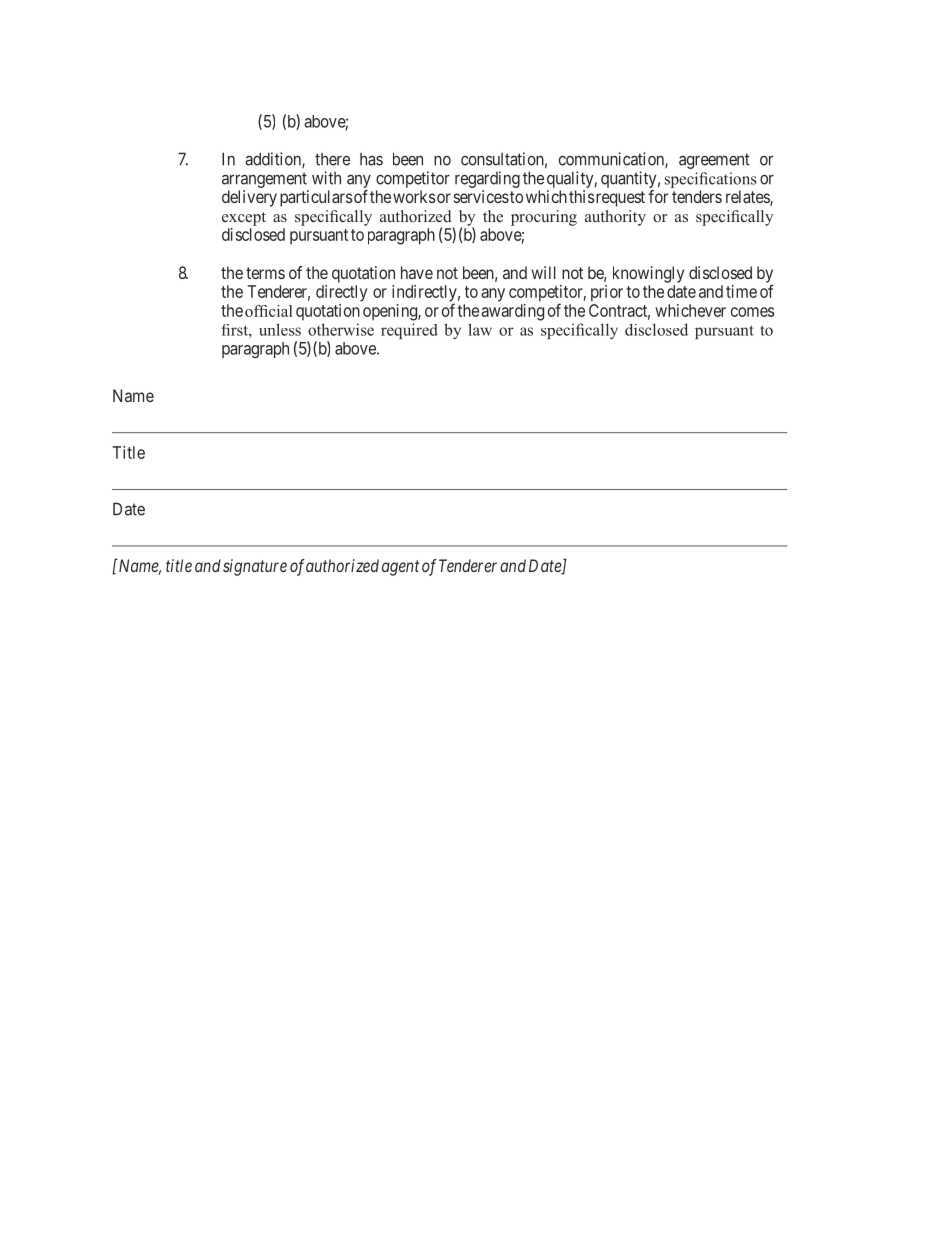  Describe the element at coordinates (752, 312) in the image. I see `comes` at that location.
